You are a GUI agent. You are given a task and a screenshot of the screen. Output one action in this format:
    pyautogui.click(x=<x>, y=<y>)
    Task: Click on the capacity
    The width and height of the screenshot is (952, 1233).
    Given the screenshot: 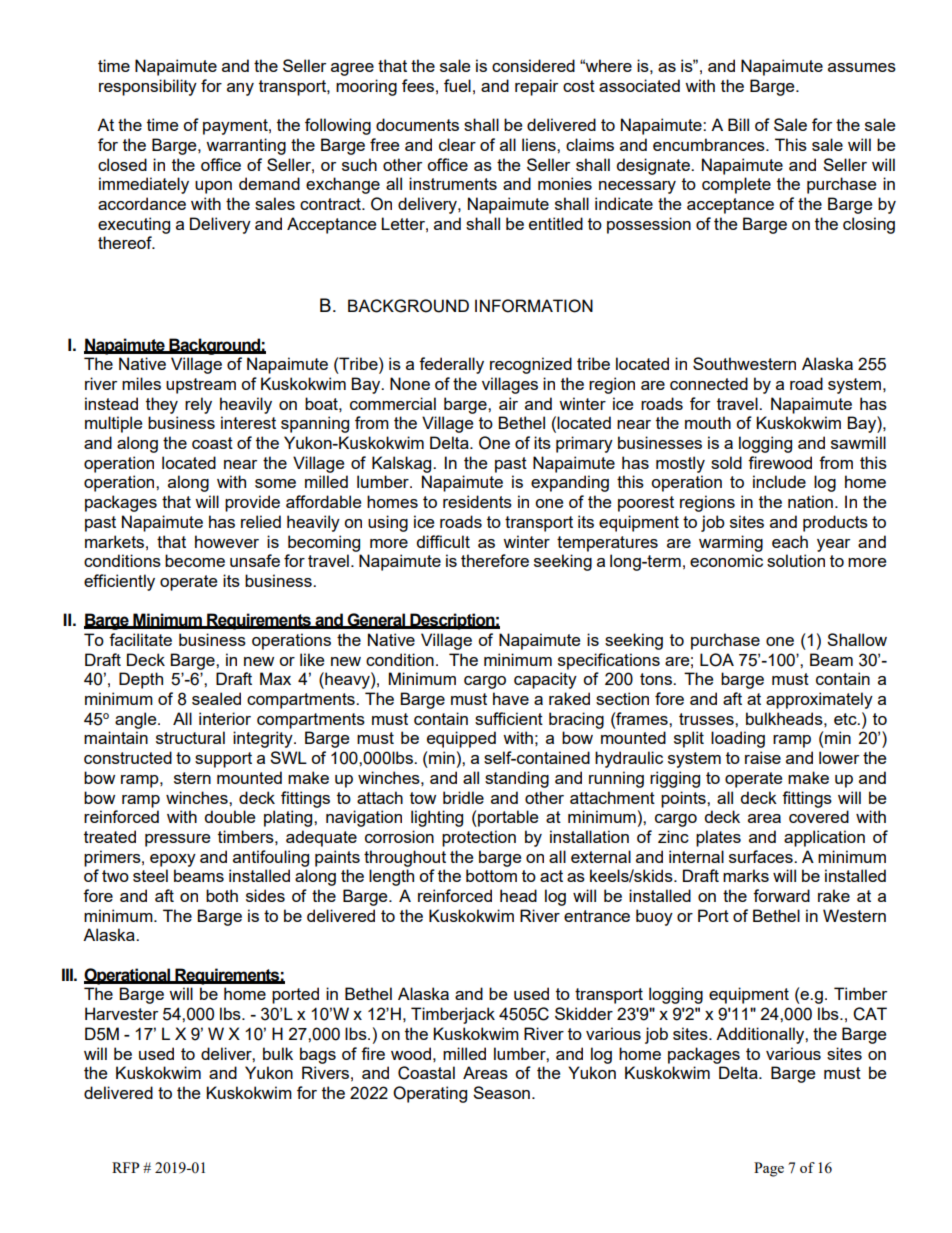 What is the action you would take?
    pyautogui.click(x=545, y=680)
